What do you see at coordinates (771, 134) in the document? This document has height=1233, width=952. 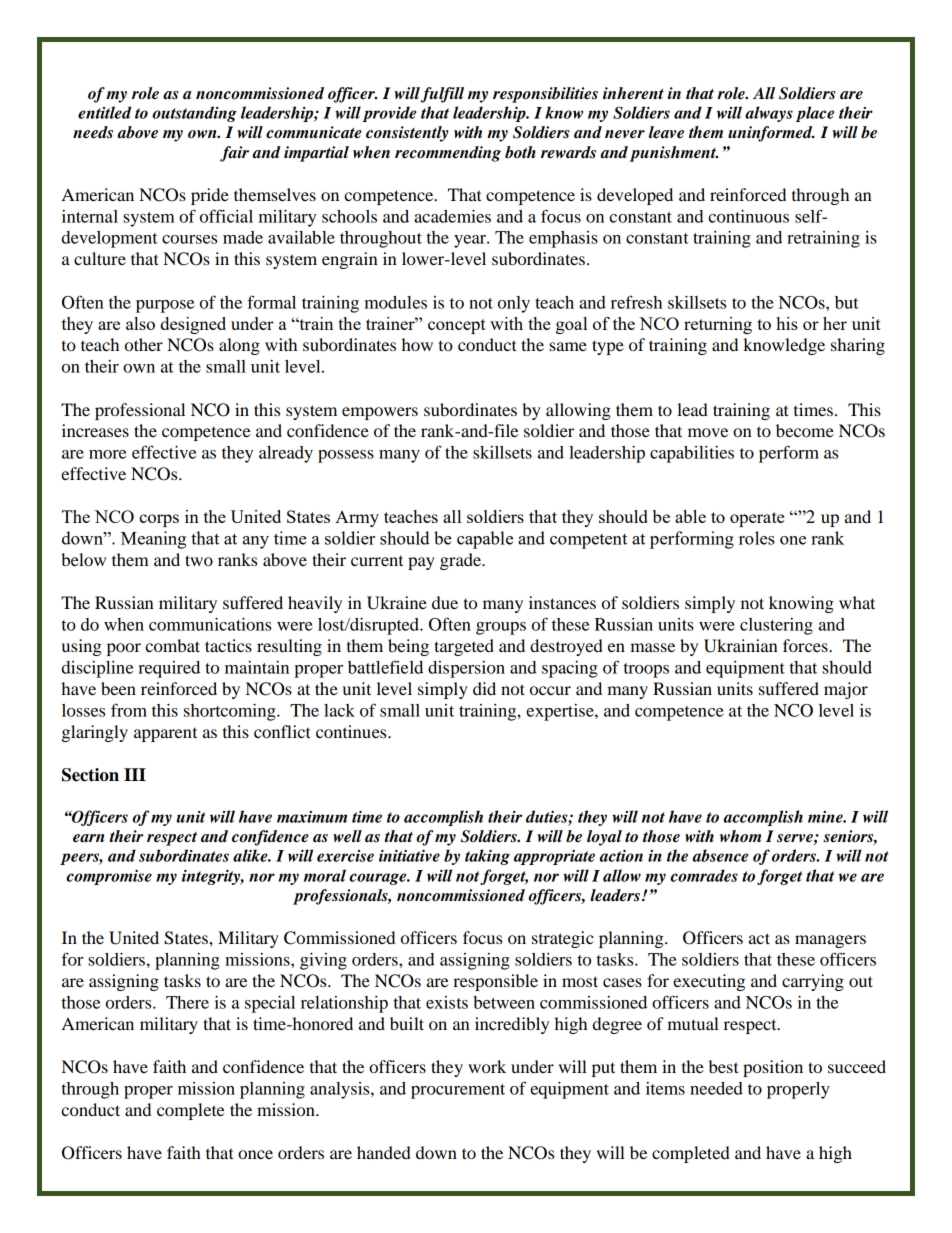 I see `uninformed` at bounding box center [771, 134].
